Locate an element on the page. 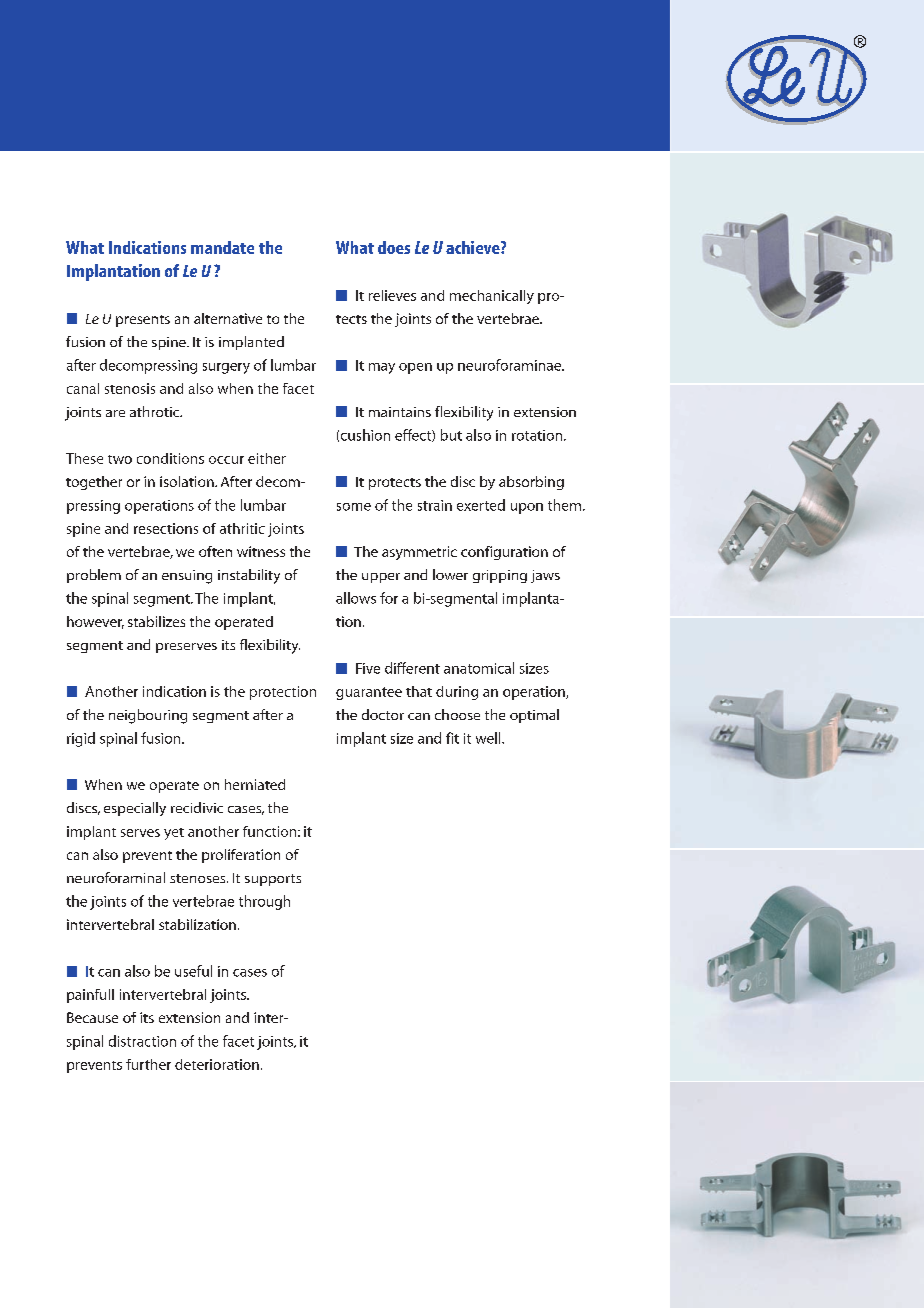 This page has width=924, height=1308. relieves is located at coordinates (392, 295).
